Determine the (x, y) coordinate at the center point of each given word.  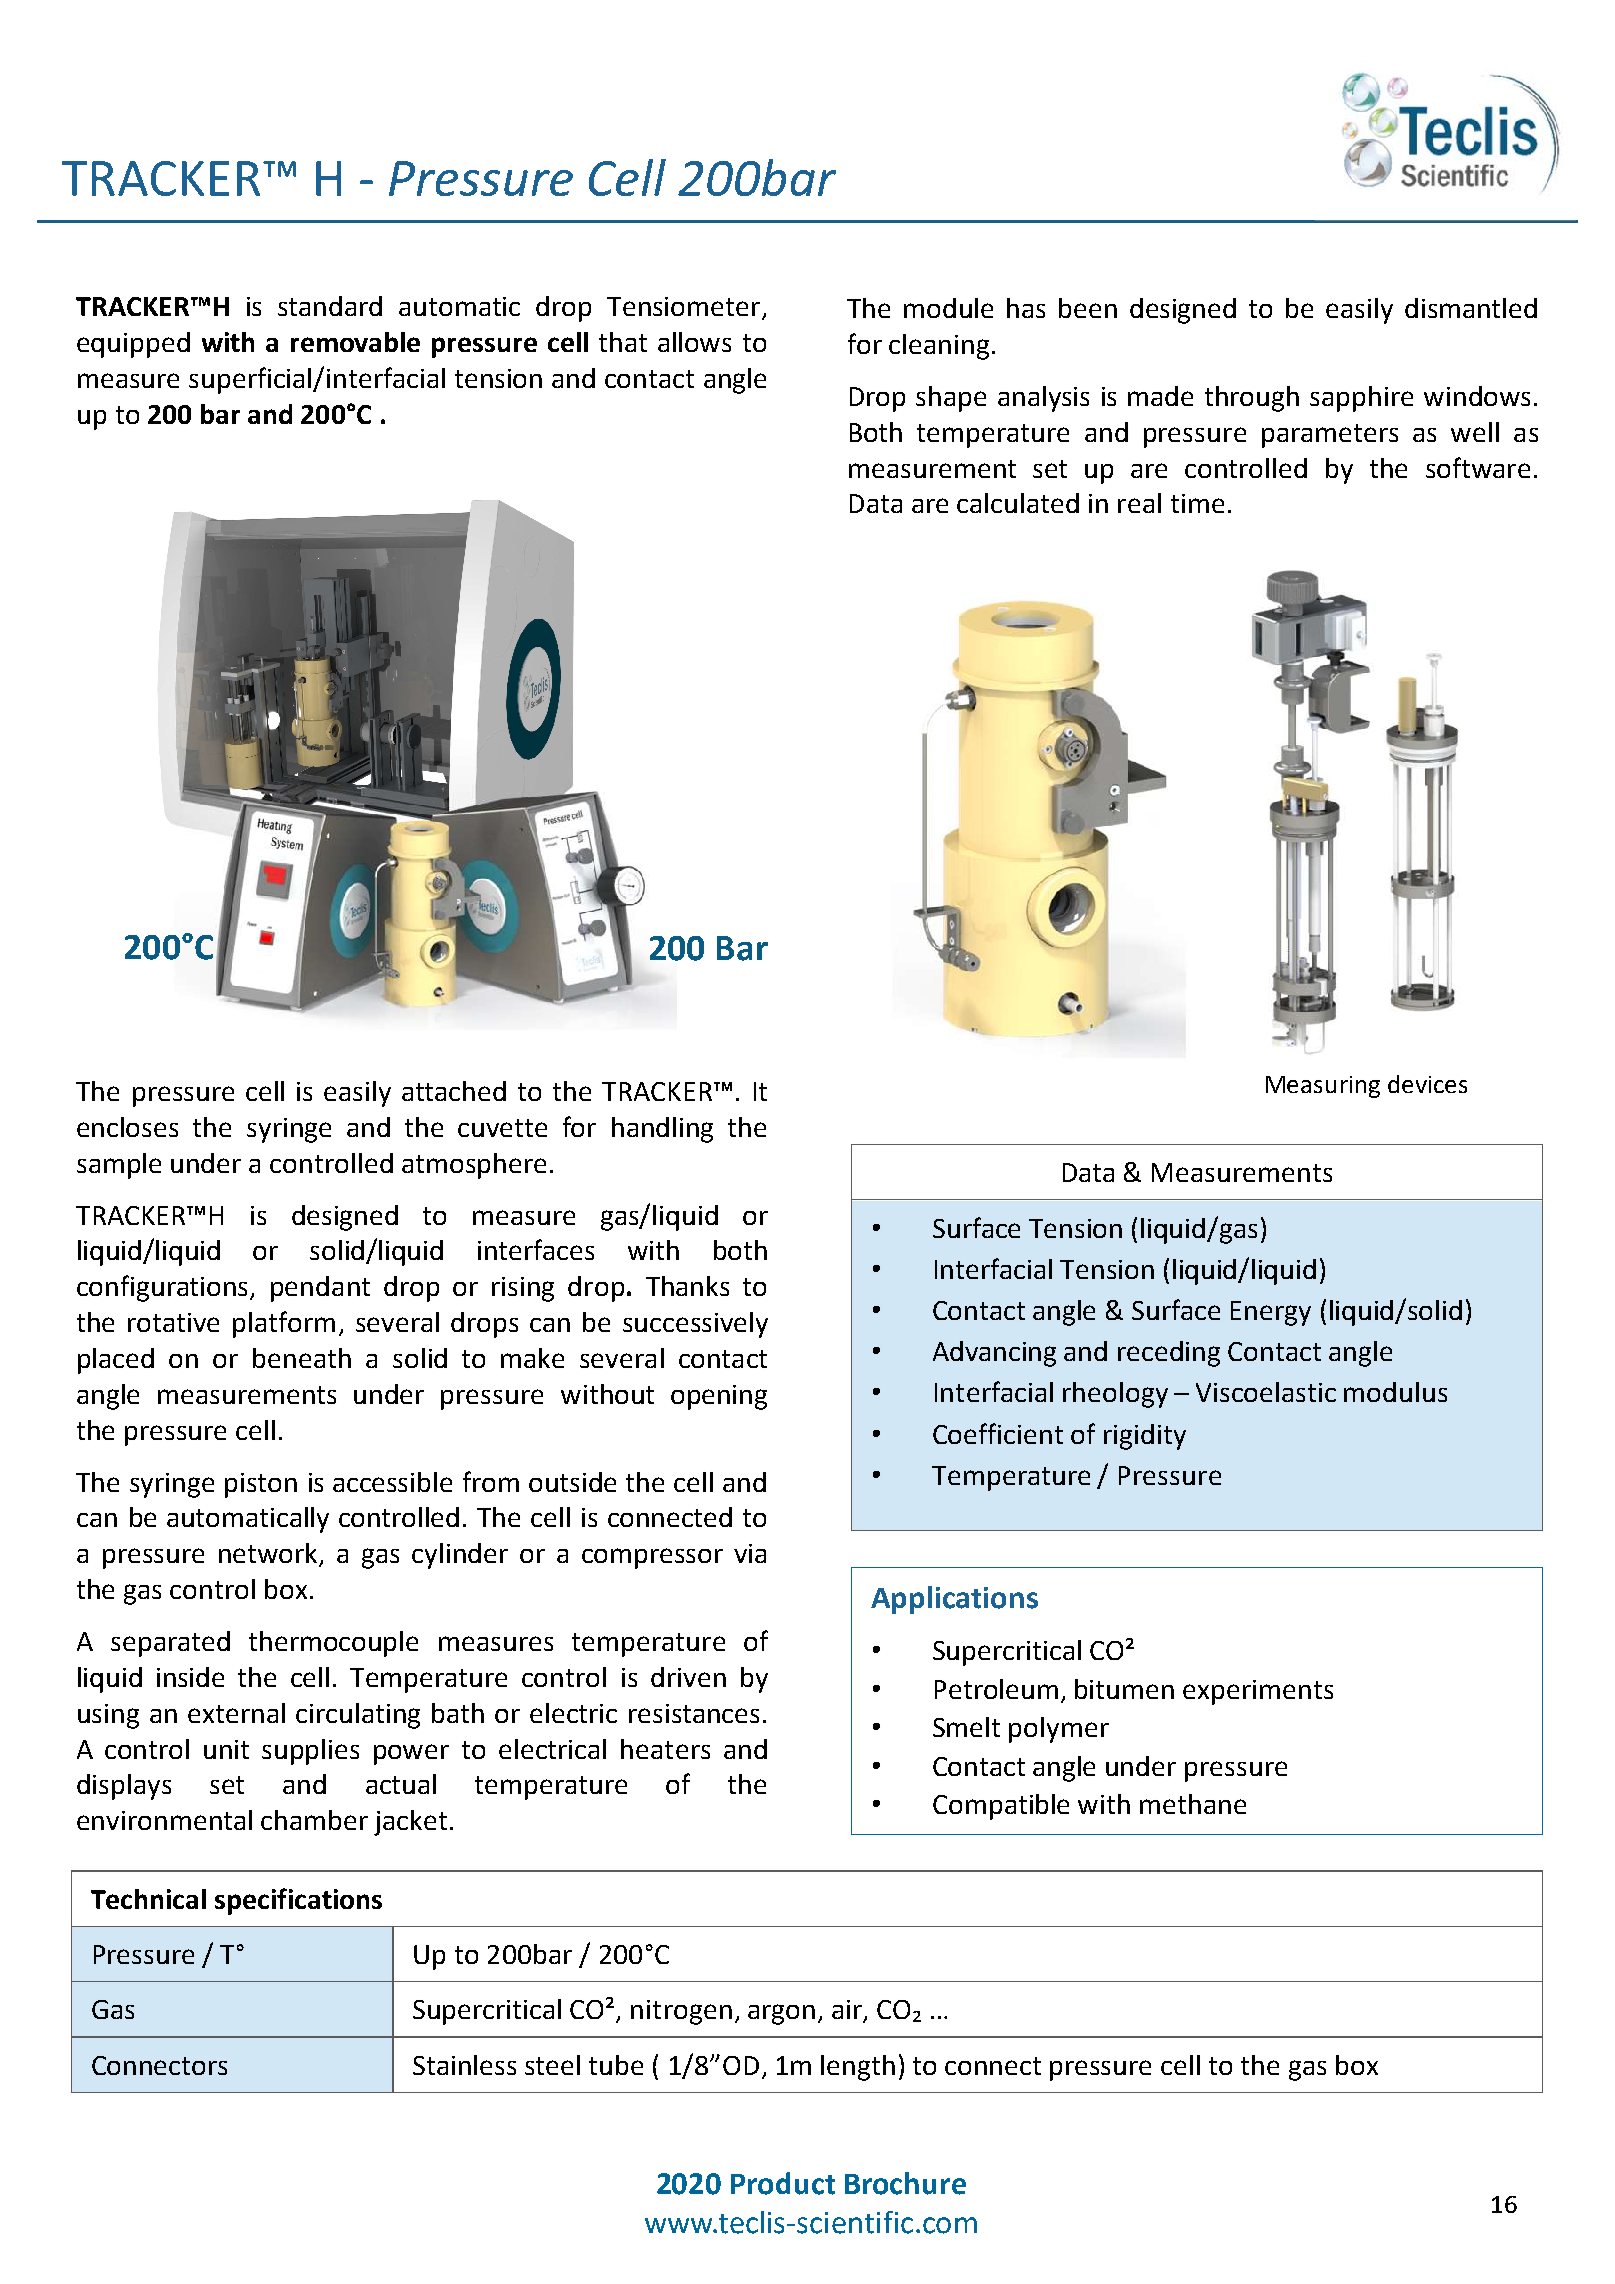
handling (662, 1130)
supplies (310, 1752)
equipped (133, 345)
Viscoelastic (1266, 1392)
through (1252, 399)
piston (261, 1485)
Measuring (1323, 1087)
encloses (127, 1127)
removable (355, 342)
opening (719, 1397)
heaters (665, 1749)
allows (694, 342)
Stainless (464, 2065)
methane (1193, 1804)
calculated (1018, 503)
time (1197, 503)
